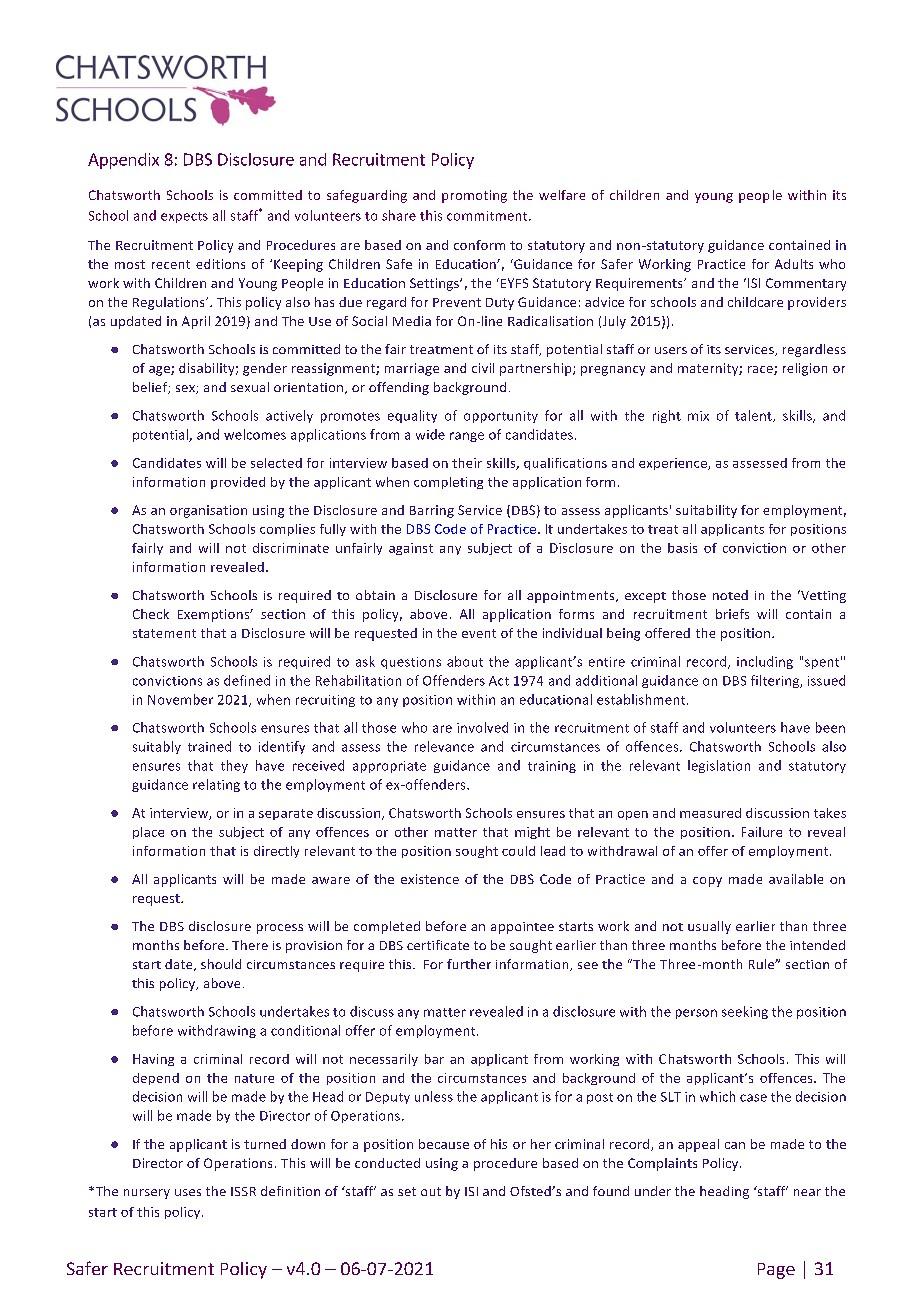  I want to click on expects, so click(184, 217).
